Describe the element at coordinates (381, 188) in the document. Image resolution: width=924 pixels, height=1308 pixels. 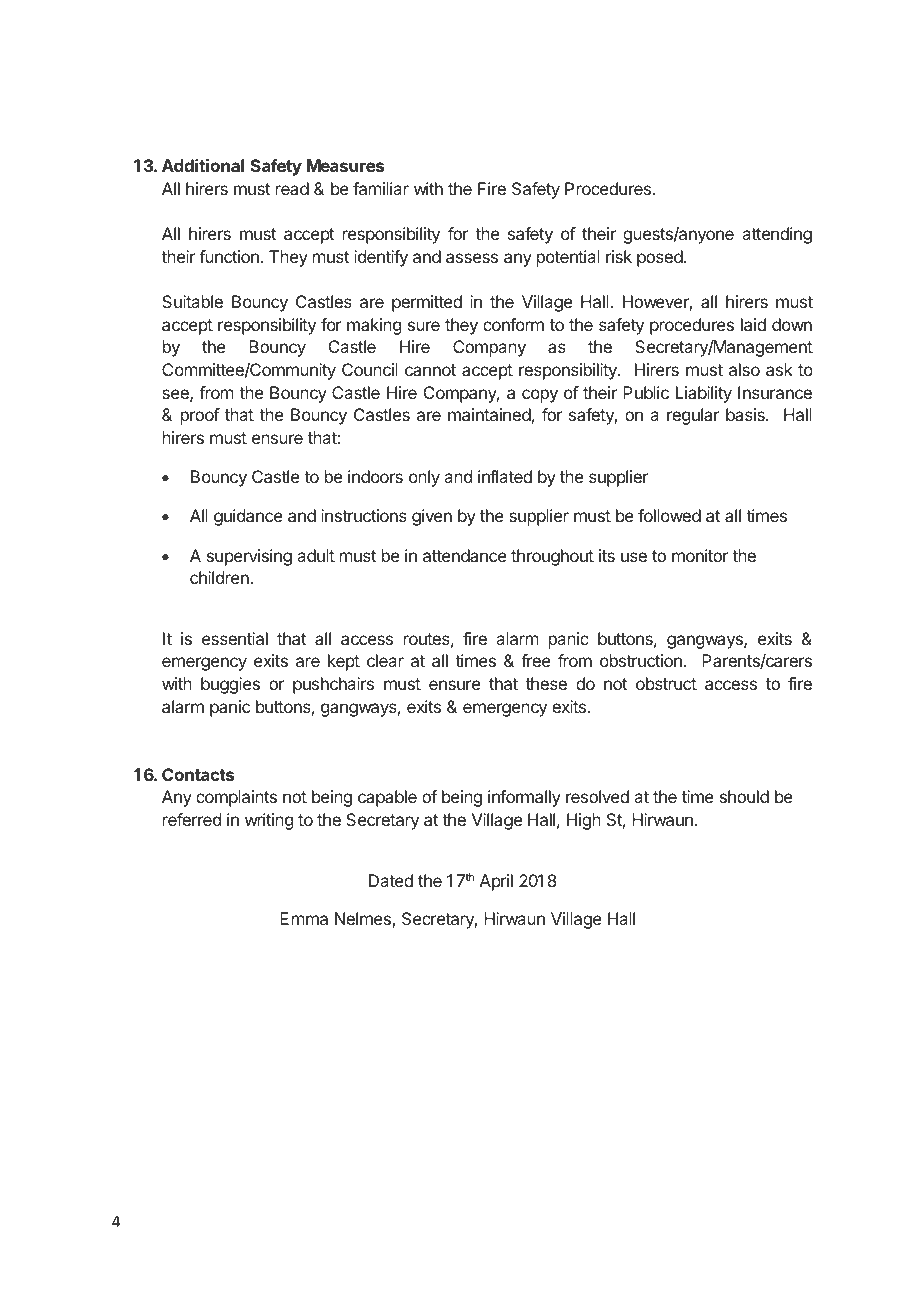
I see `familiar` at that location.
